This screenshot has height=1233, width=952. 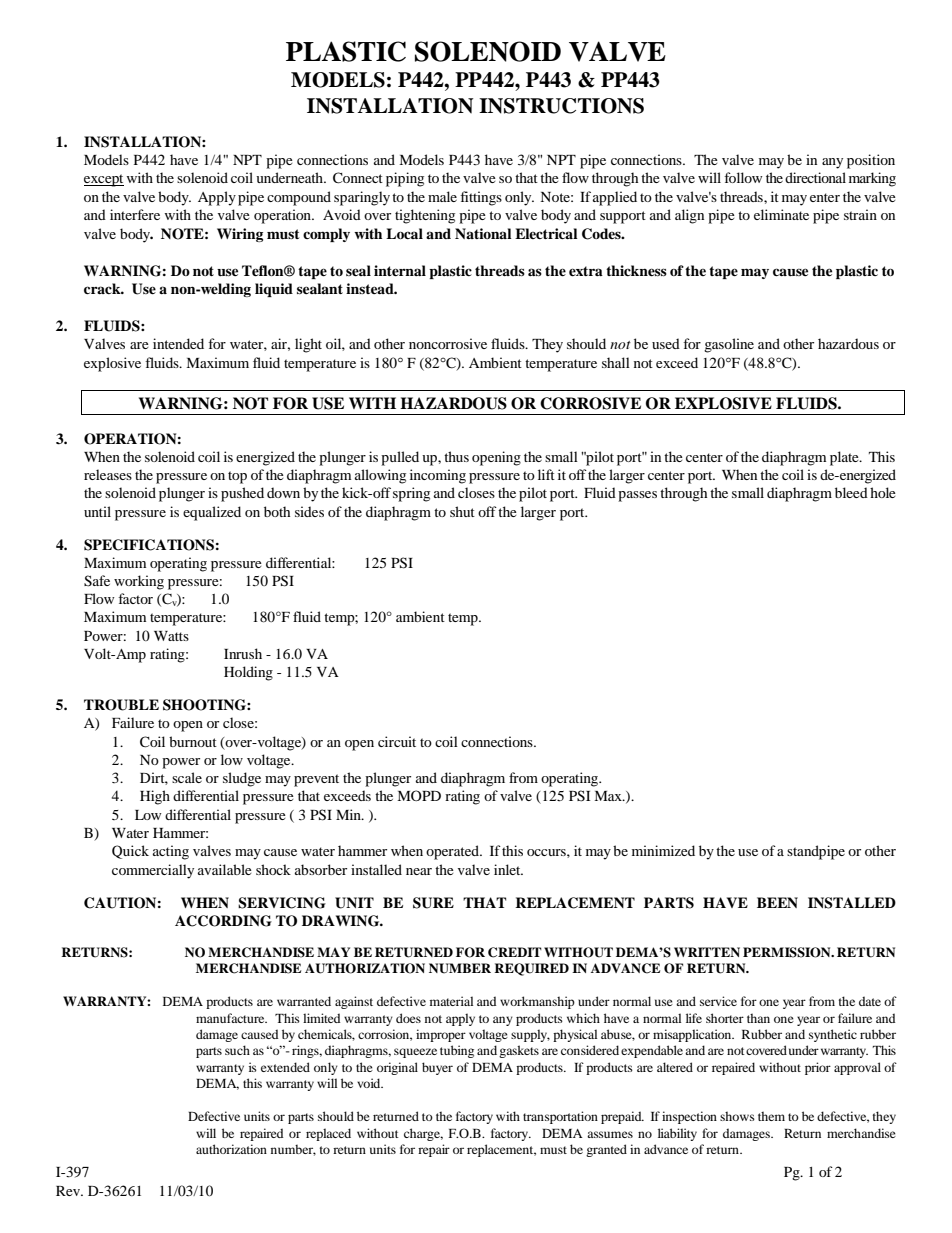 I want to click on gasoline, so click(x=729, y=345).
